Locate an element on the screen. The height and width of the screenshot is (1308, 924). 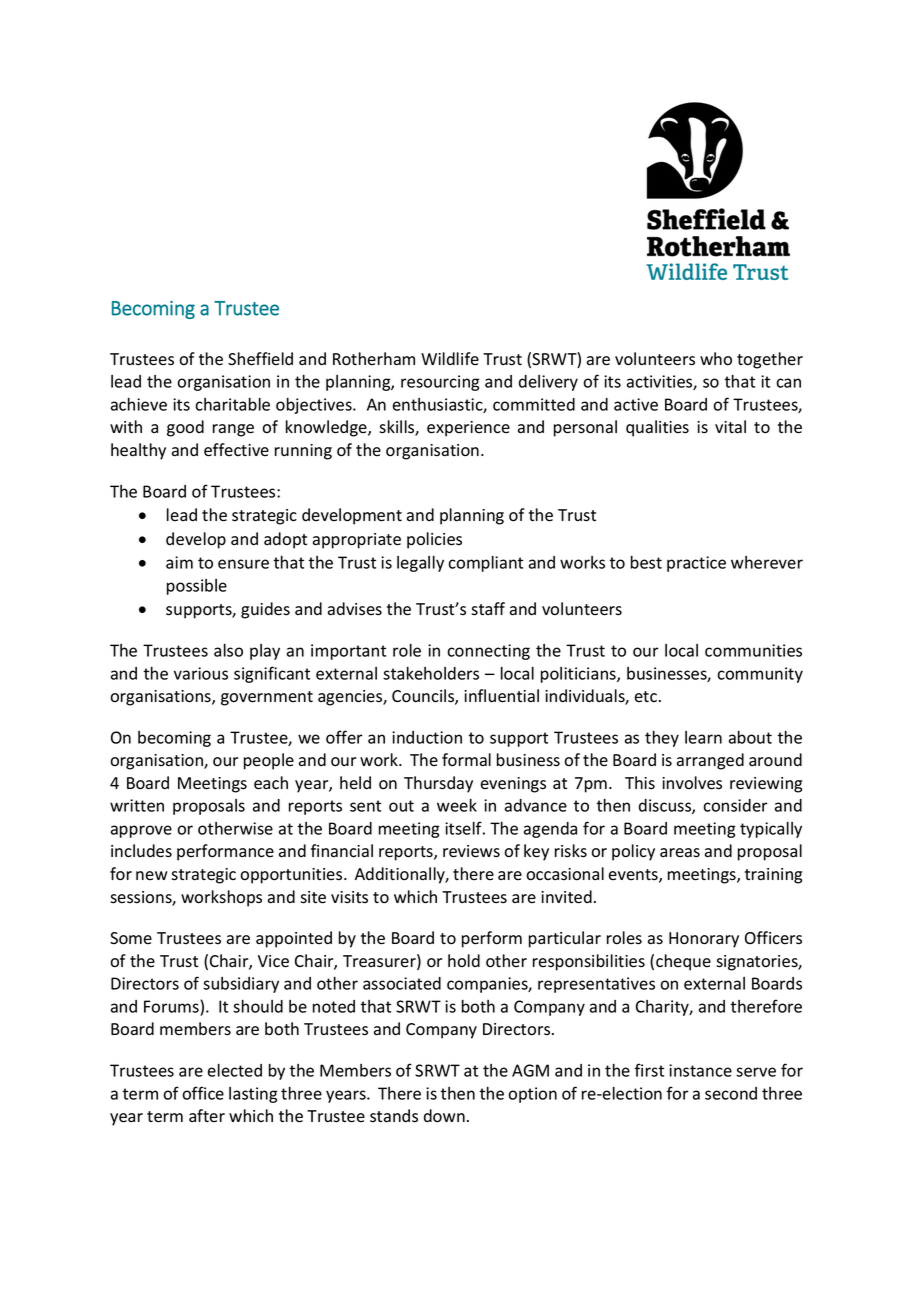
after is located at coordinates (207, 1115).
